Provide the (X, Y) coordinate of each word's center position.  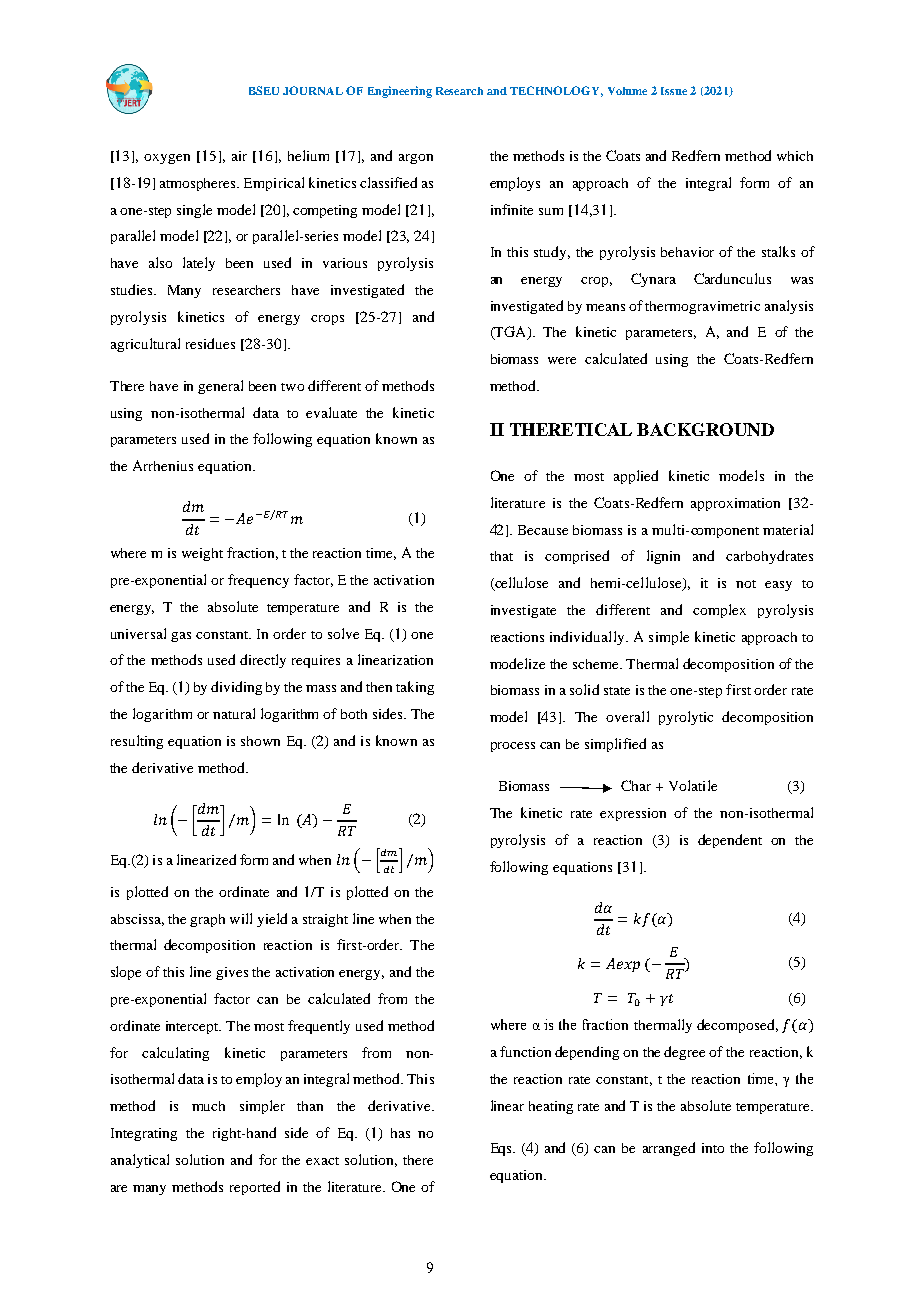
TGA (511, 333)
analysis (789, 307)
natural (234, 713)
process (513, 747)
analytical (140, 1161)
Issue (674, 91)
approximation (735, 504)
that (501, 556)
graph (207, 920)
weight (202, 554)
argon (416, 159)
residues (210, 343)
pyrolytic (686, 718)
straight (325, 920)
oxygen (167, 159)
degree (684, 1053)
